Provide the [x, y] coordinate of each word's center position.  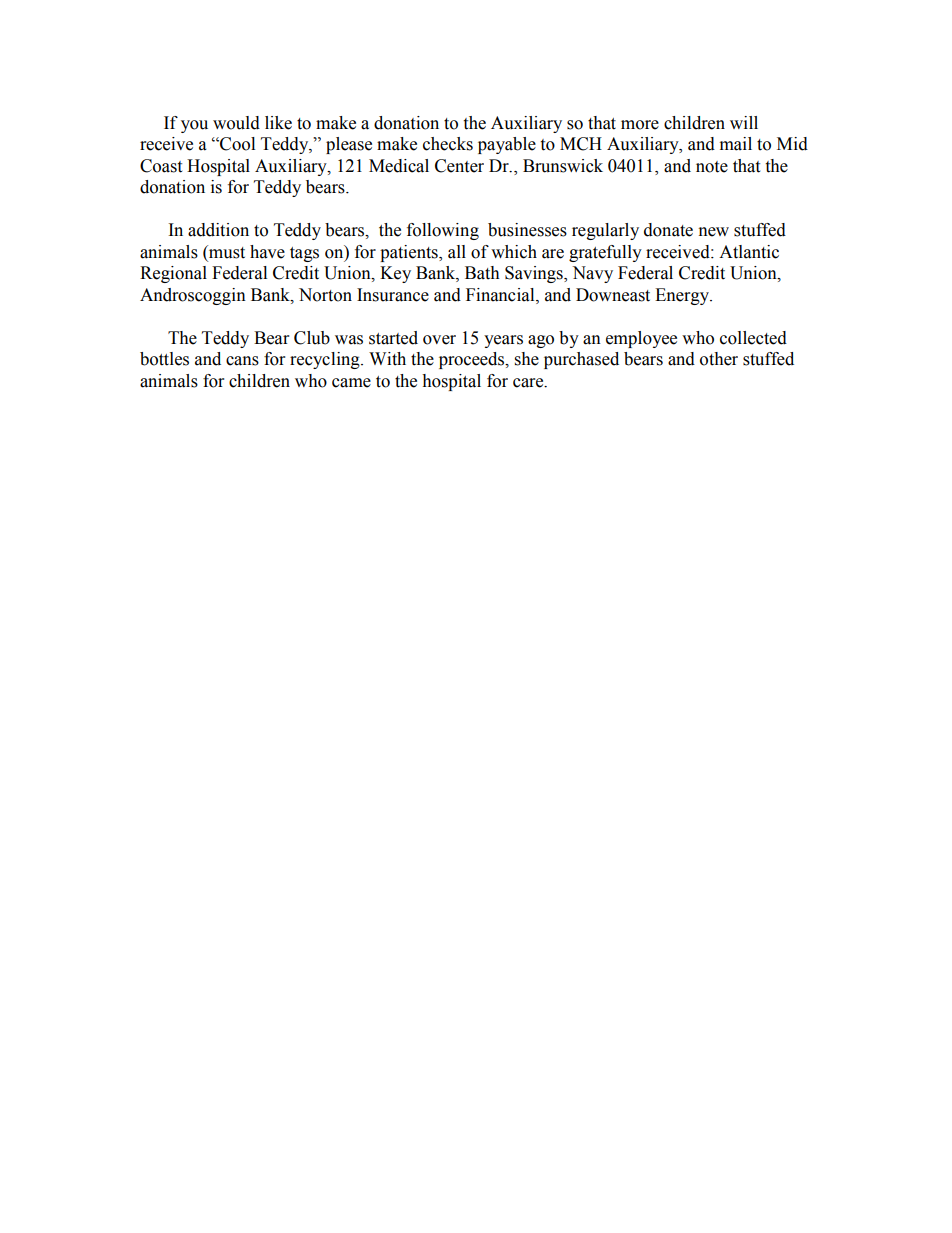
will [744, 122]
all [457, 252]
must [226, 253]
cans [242, 361]
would [236, 123]
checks [448, 144]
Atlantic [749, 252]
